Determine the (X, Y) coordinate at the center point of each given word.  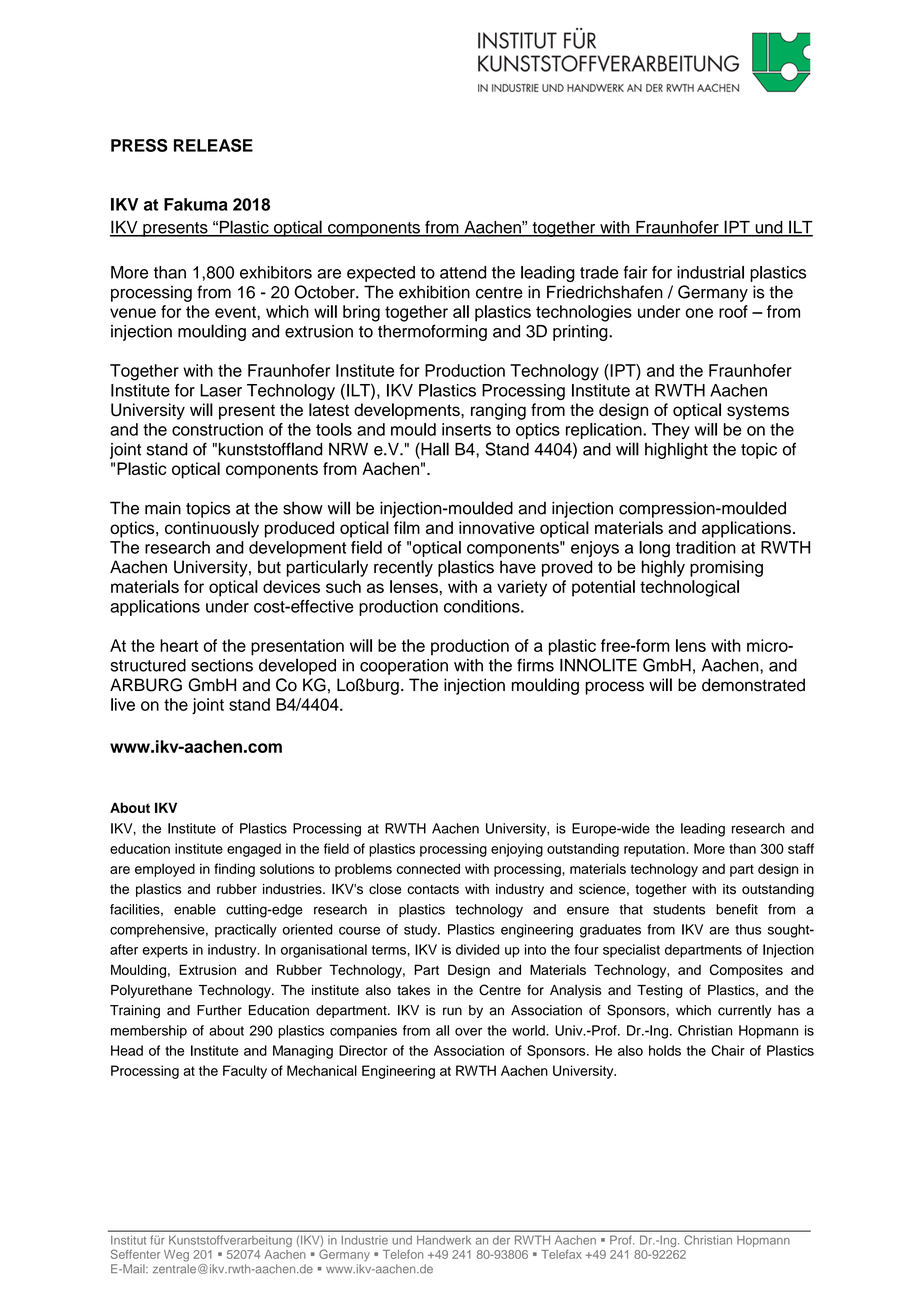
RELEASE (213, 145)
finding (234, 870)
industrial (710, 272)
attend (463, 272)
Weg (176, 1256)
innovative (497, 527)
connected (428, 868)
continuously (212, 529)
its (729, 889)
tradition (705, 547)
